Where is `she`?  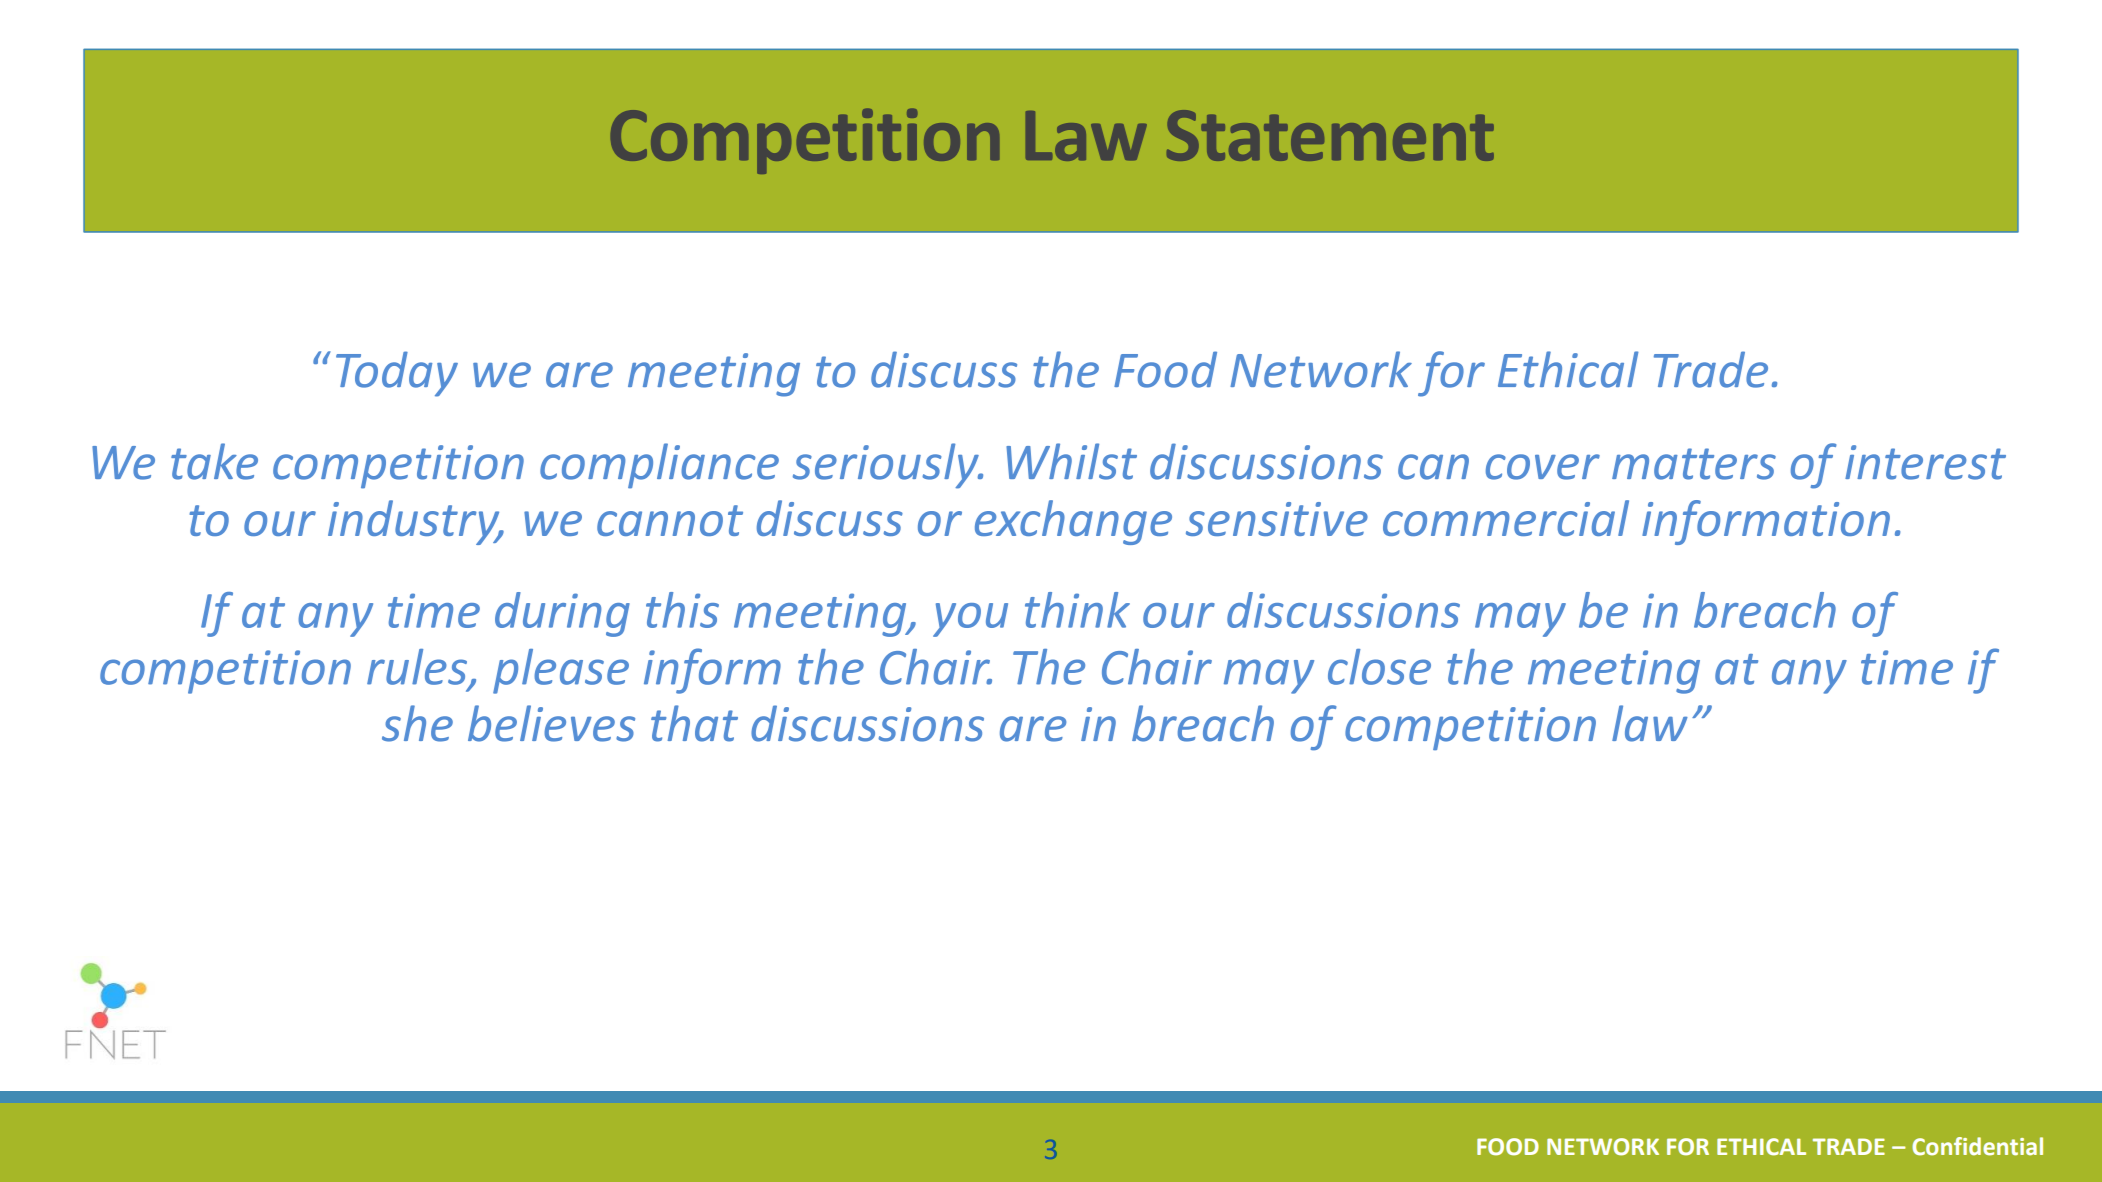
she is located at coordinates (417, 723).
